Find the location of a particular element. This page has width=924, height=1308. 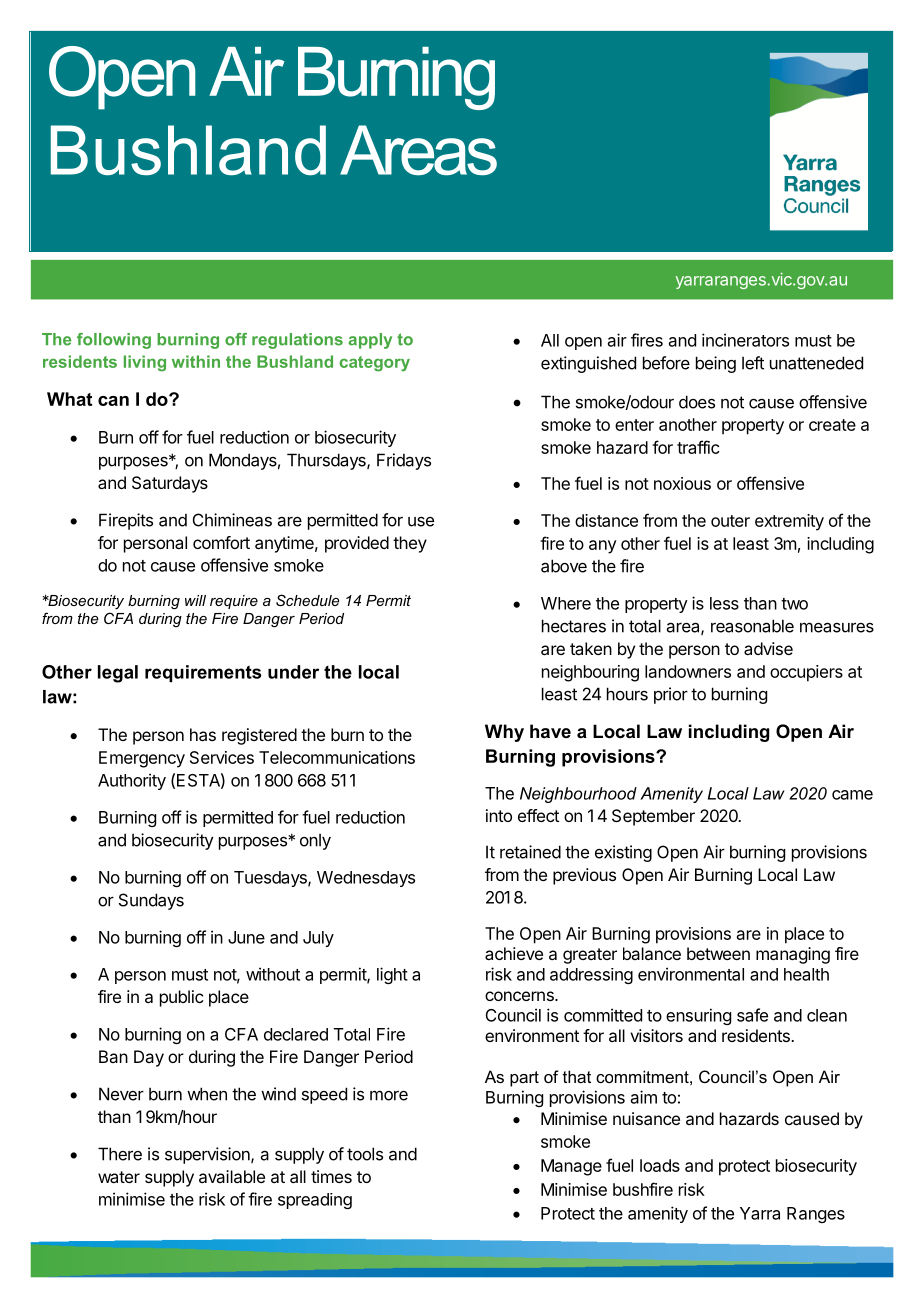

water is located at coordinates (119, 1177).
